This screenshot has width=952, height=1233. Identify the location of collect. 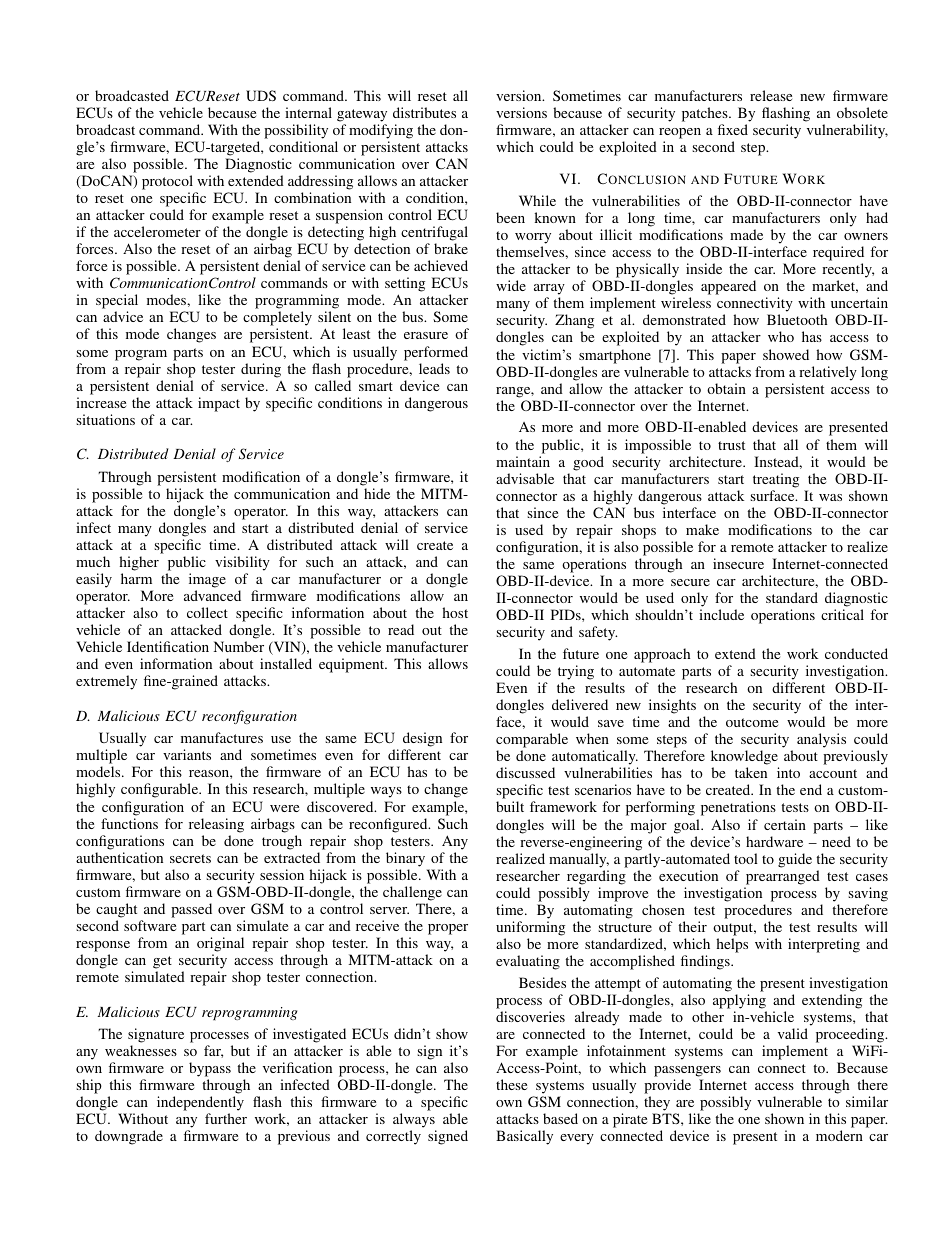
(207, 612).
